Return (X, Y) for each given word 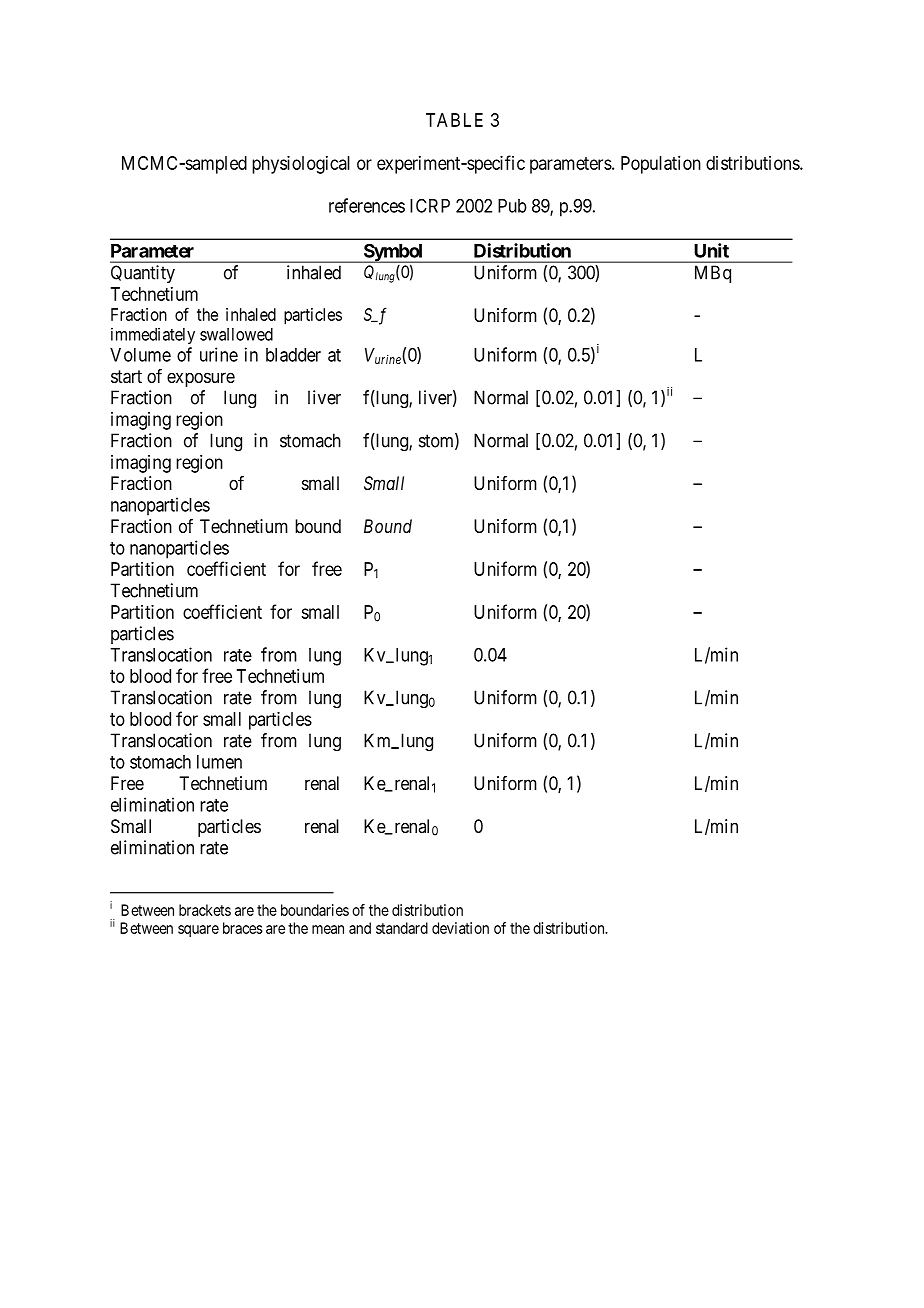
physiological (301, 165)
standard (402, 928)
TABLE (454, 120)
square (198, 931)
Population (661, 165)
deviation (460, 928)
